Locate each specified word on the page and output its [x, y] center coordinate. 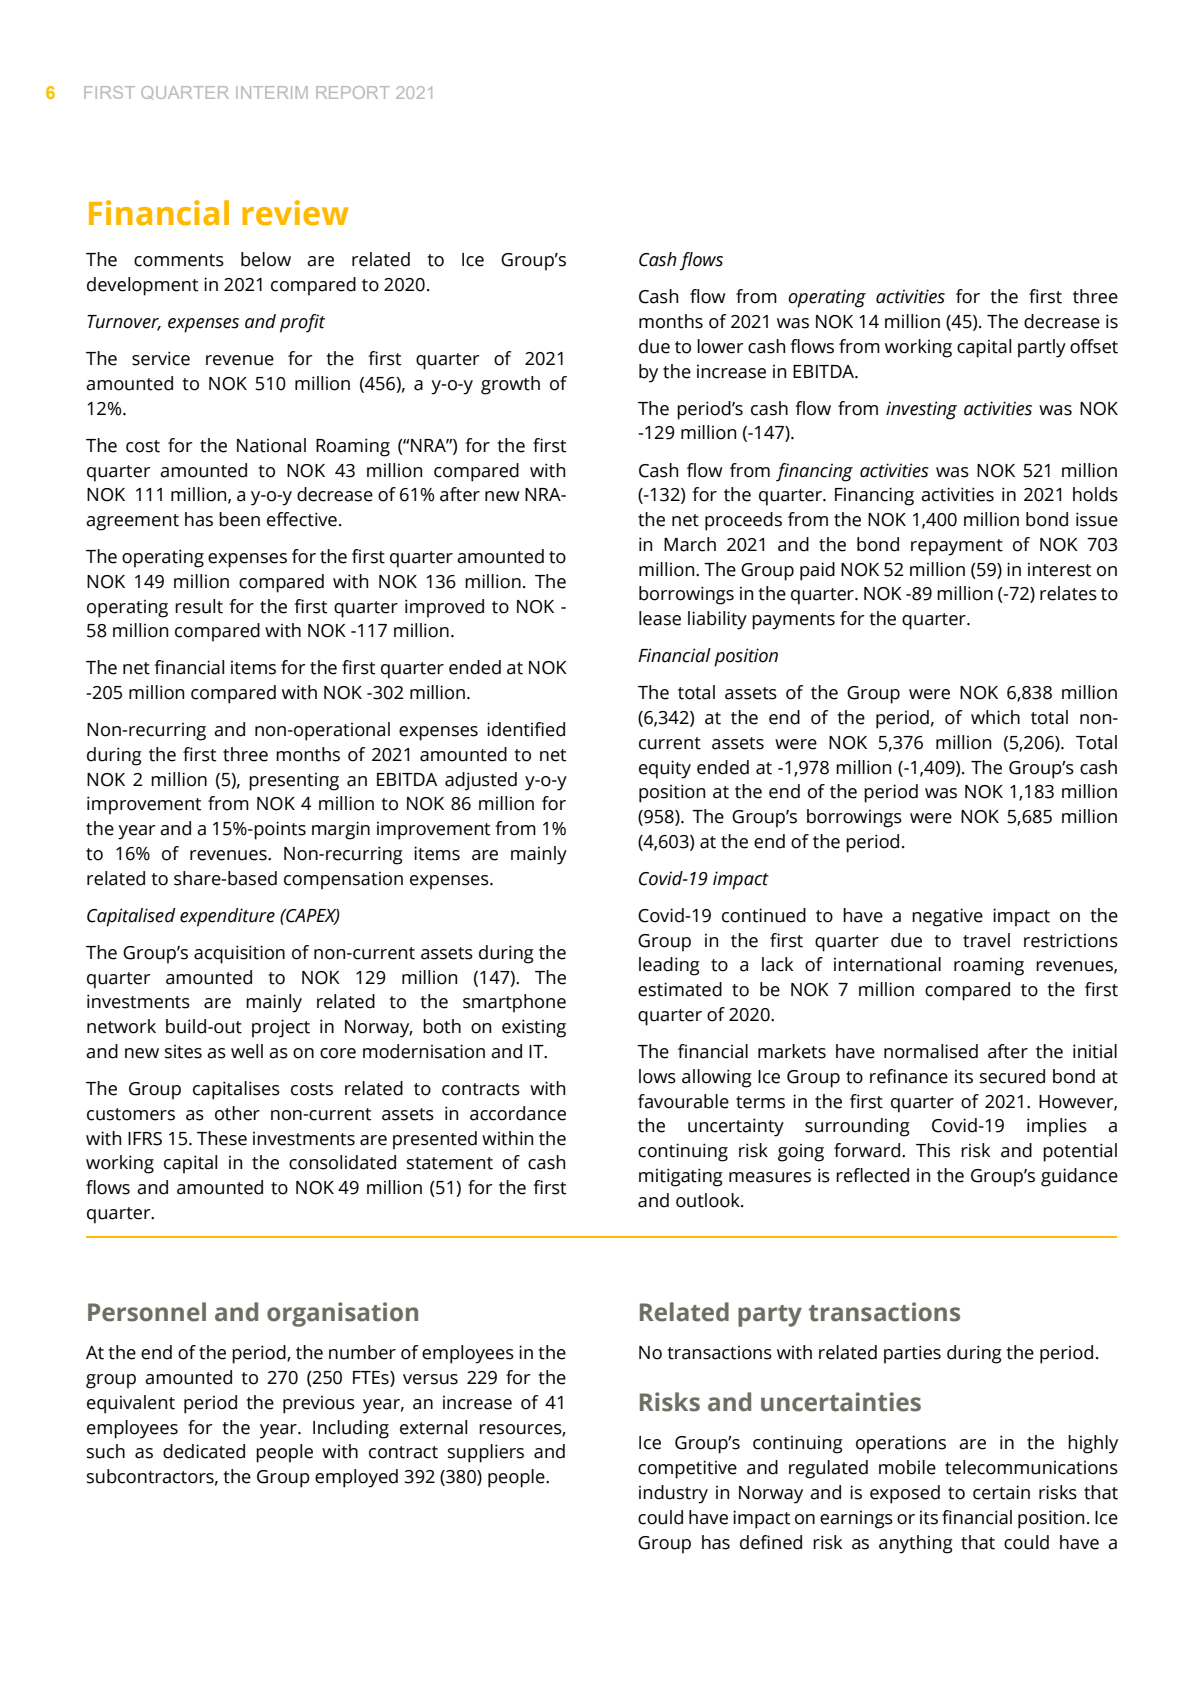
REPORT [353, 92]
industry [673, 1494]
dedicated [204, 1451]
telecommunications [1031, 1467]
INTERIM [272, 92]
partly [1042, 348]
